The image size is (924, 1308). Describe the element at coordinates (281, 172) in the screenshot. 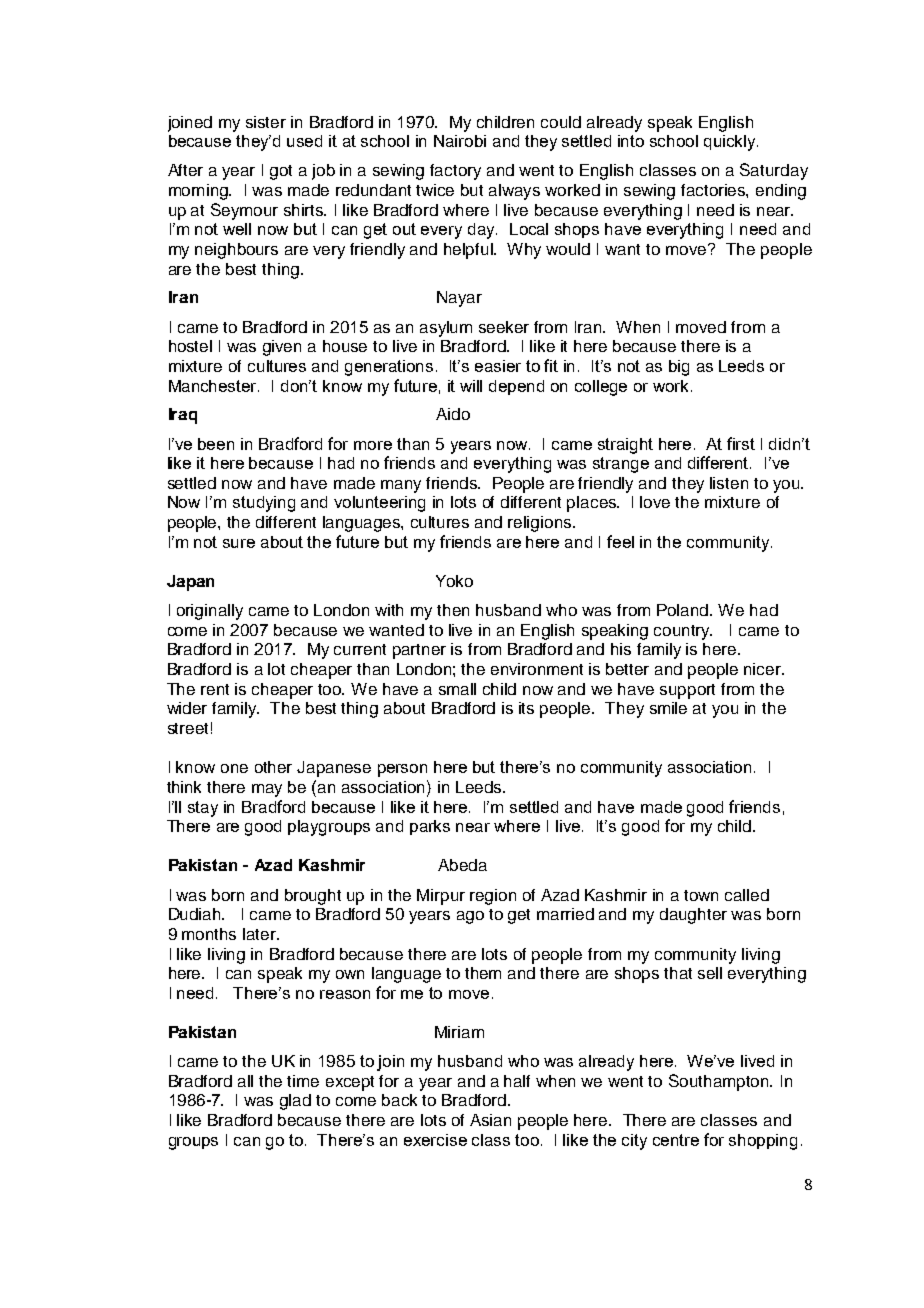

I see `got` at that location.
